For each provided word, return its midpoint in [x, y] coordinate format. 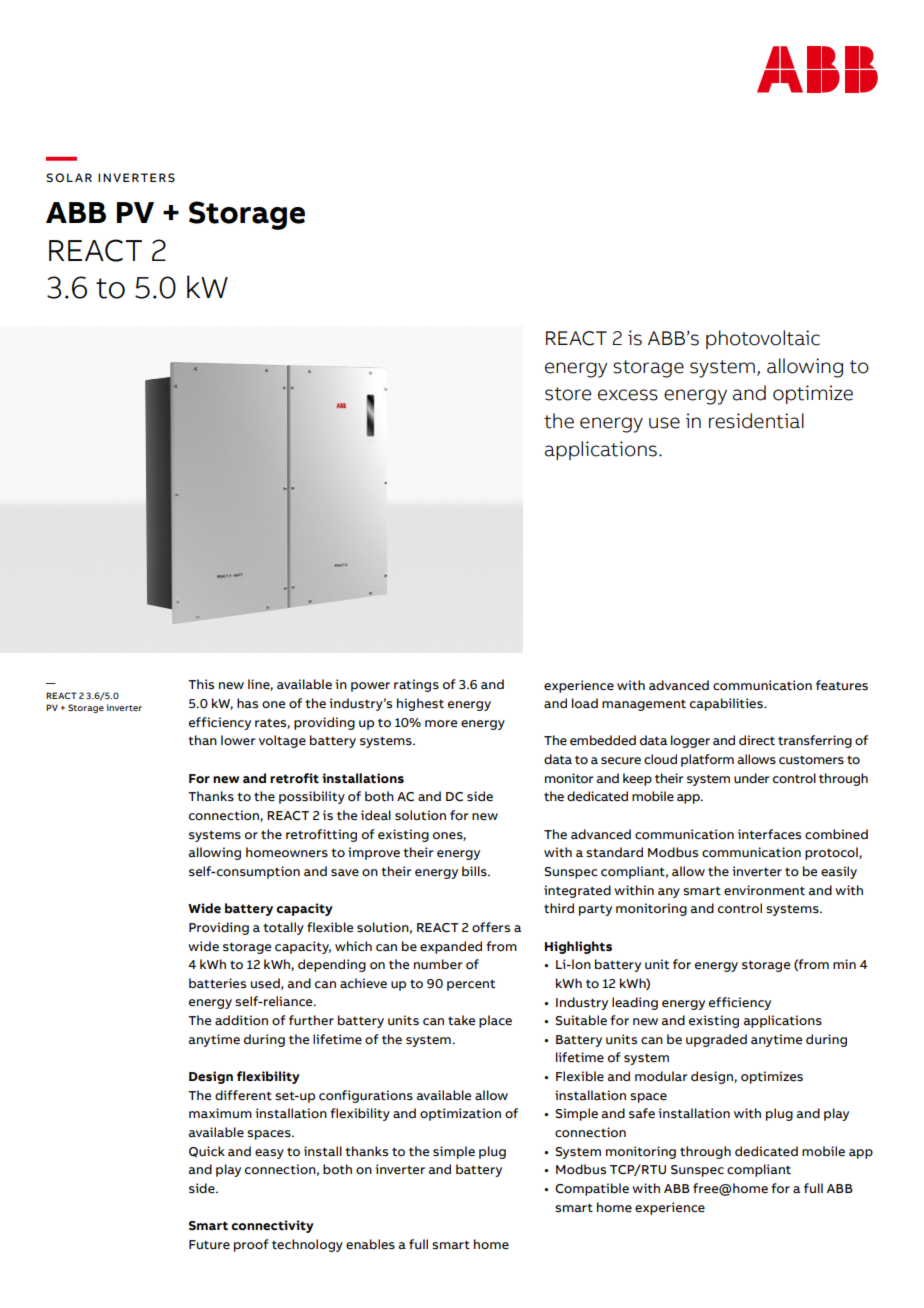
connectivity [272, 1226]
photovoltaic [763, 339]
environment [764, 890]
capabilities [727, 704]
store [568, 394]
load [585, 703]
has [247, 703]
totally [283, 928]
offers [491, 927]
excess [628, 395]
